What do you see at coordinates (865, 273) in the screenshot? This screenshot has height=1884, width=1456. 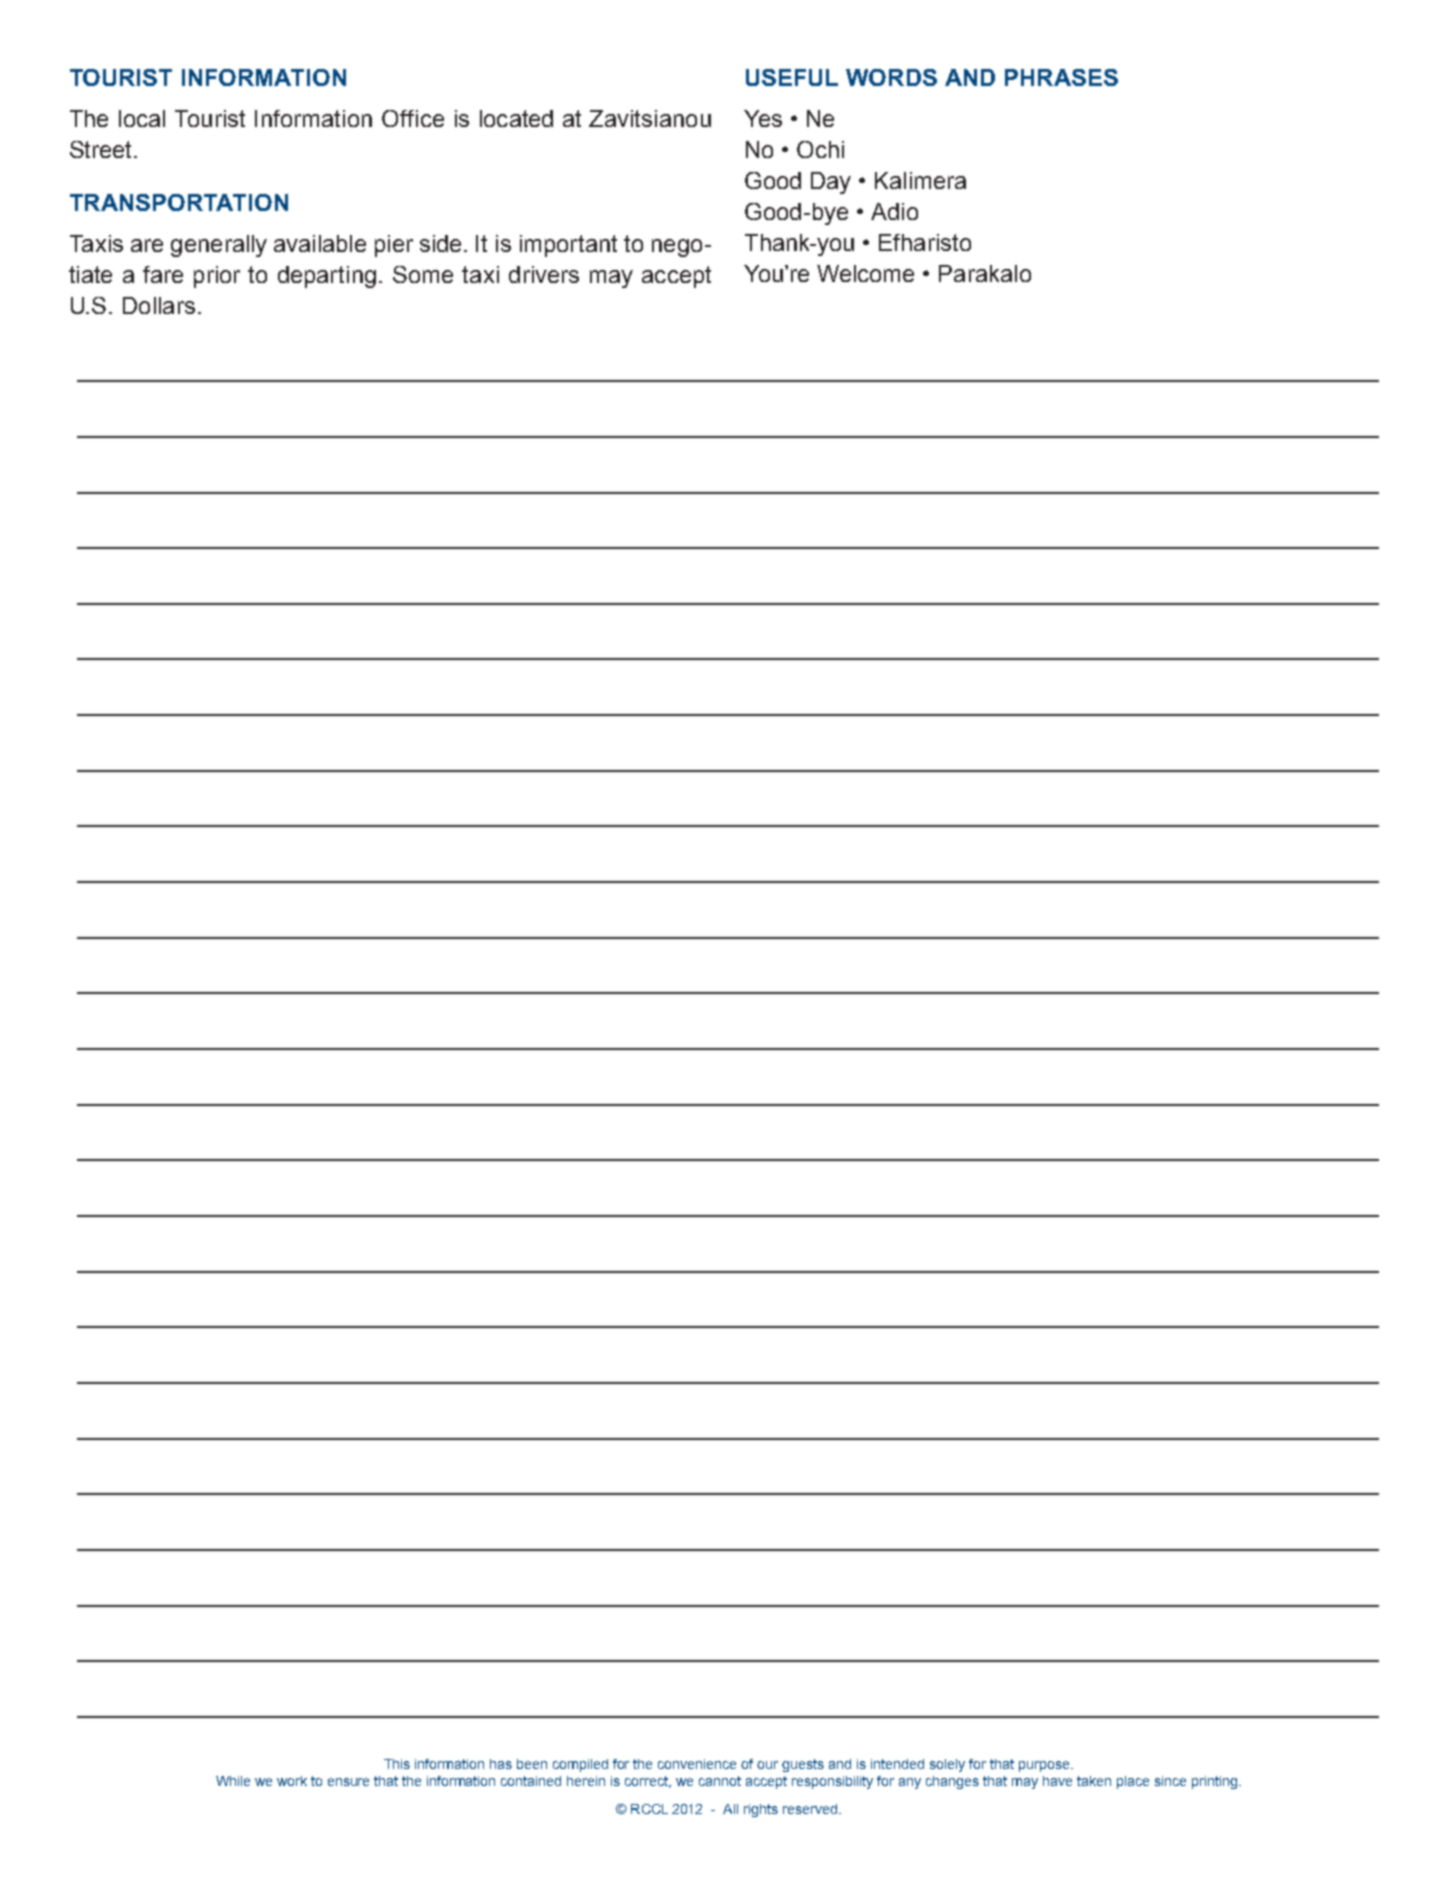 I see `Welcome` at bounding box center [865, 273].
